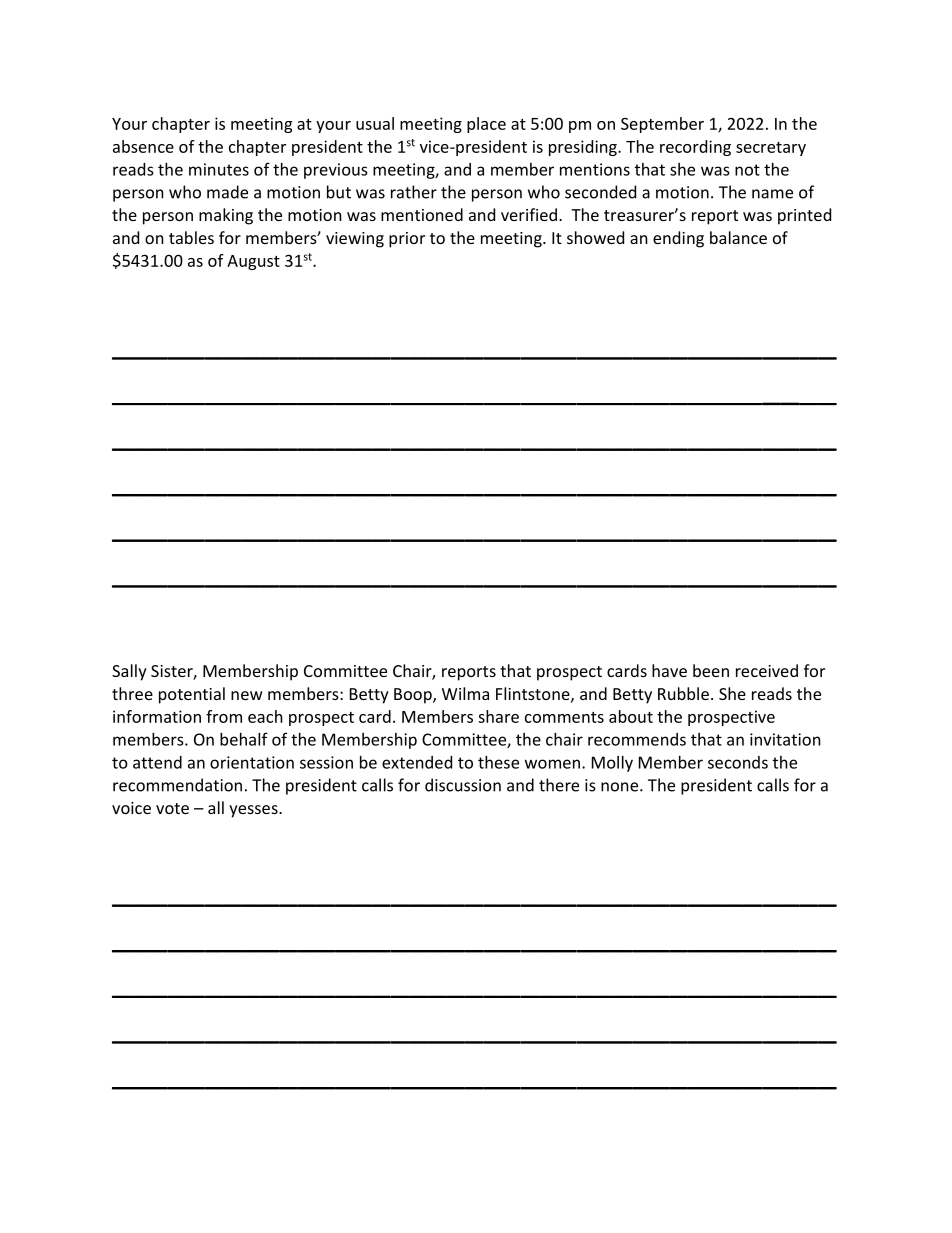 The image size is (952, 1233). Describe the element at coordinates (738, 762) in the image. I see `seconds` at that location.
